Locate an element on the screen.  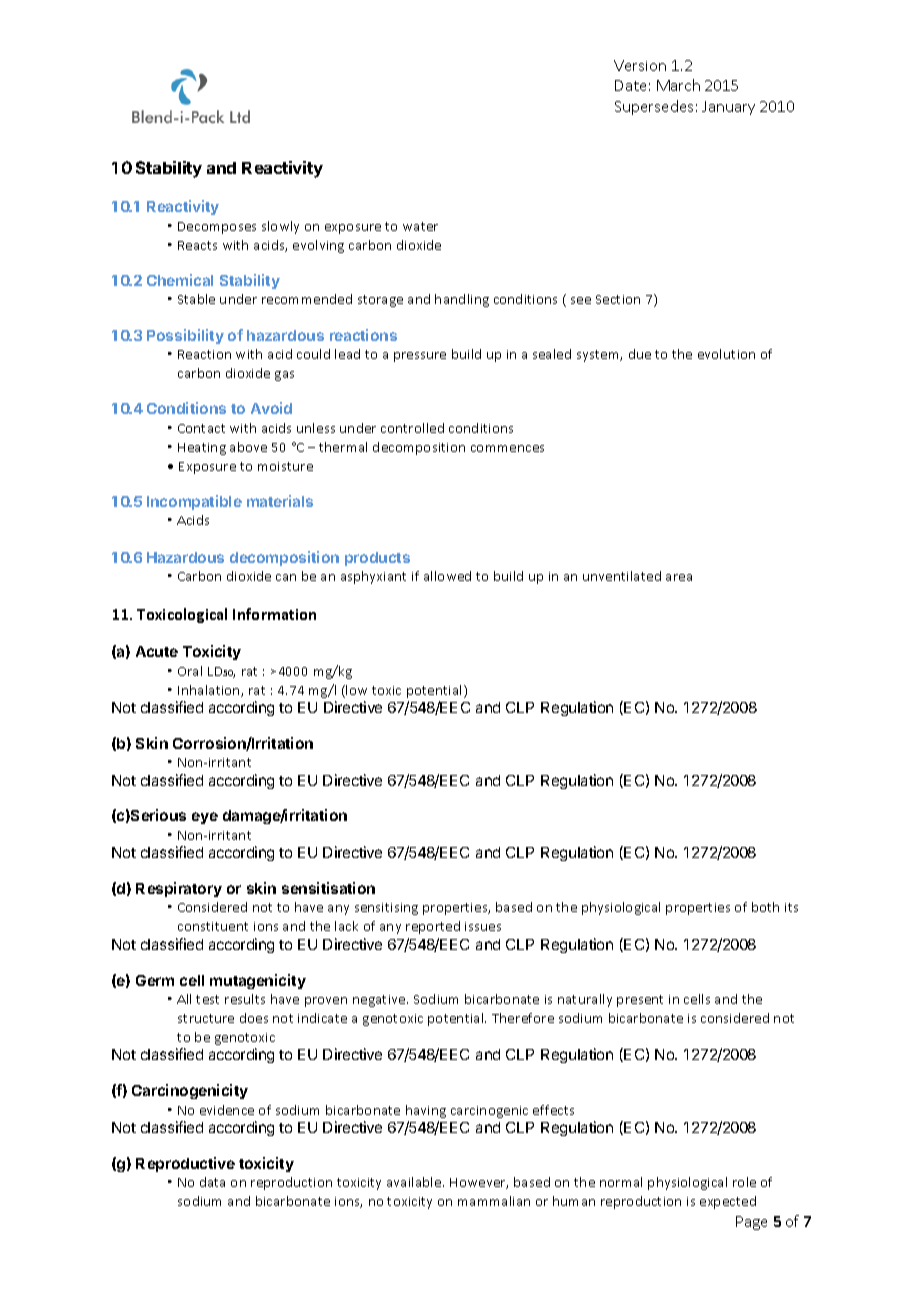
data is located at coordinates (212, 1182).
